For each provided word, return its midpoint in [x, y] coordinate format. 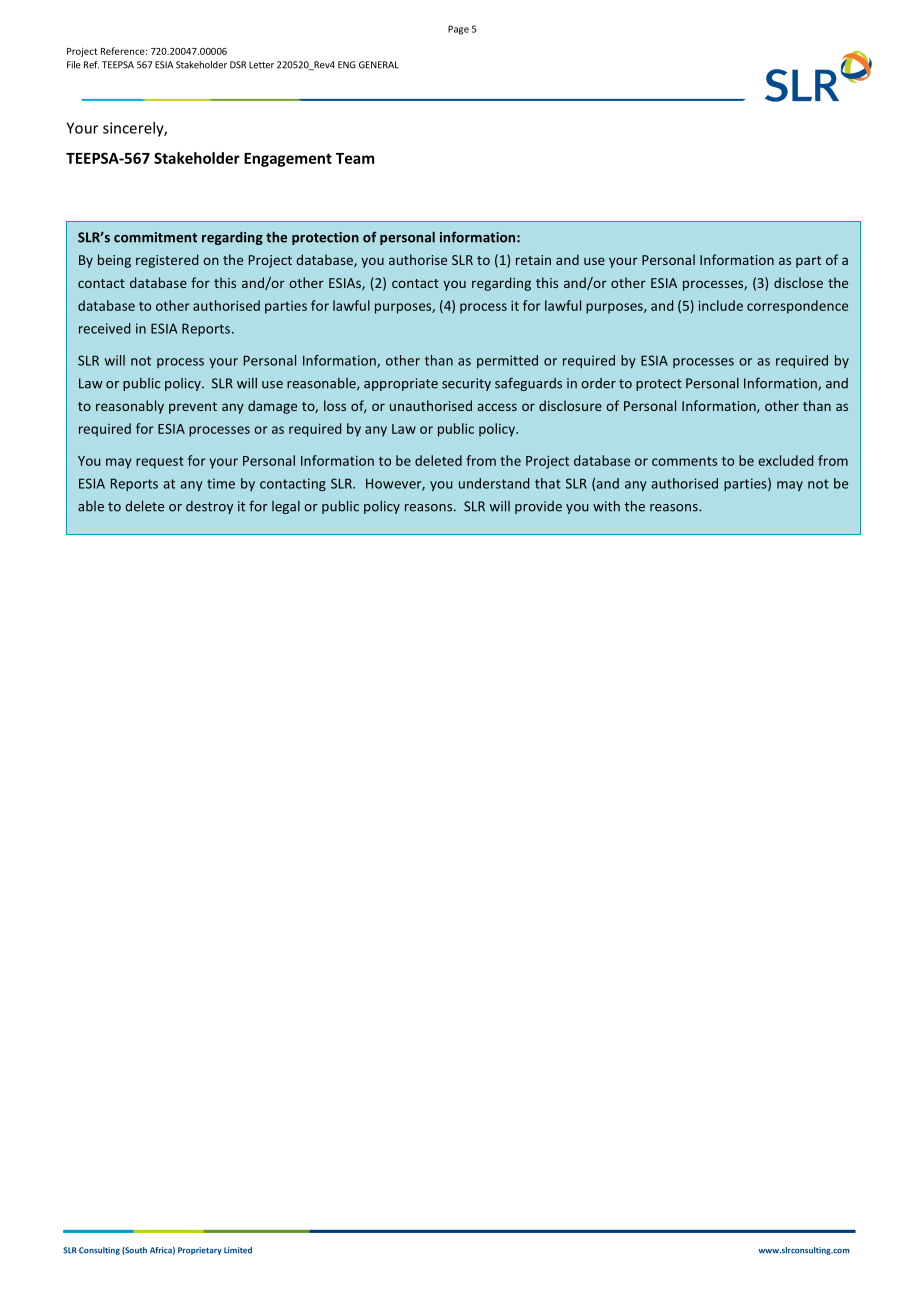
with [606, 506]
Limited [238, 1250]
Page [458, 30]
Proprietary [200, 1251]
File [74, 65]
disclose [798, 282]
